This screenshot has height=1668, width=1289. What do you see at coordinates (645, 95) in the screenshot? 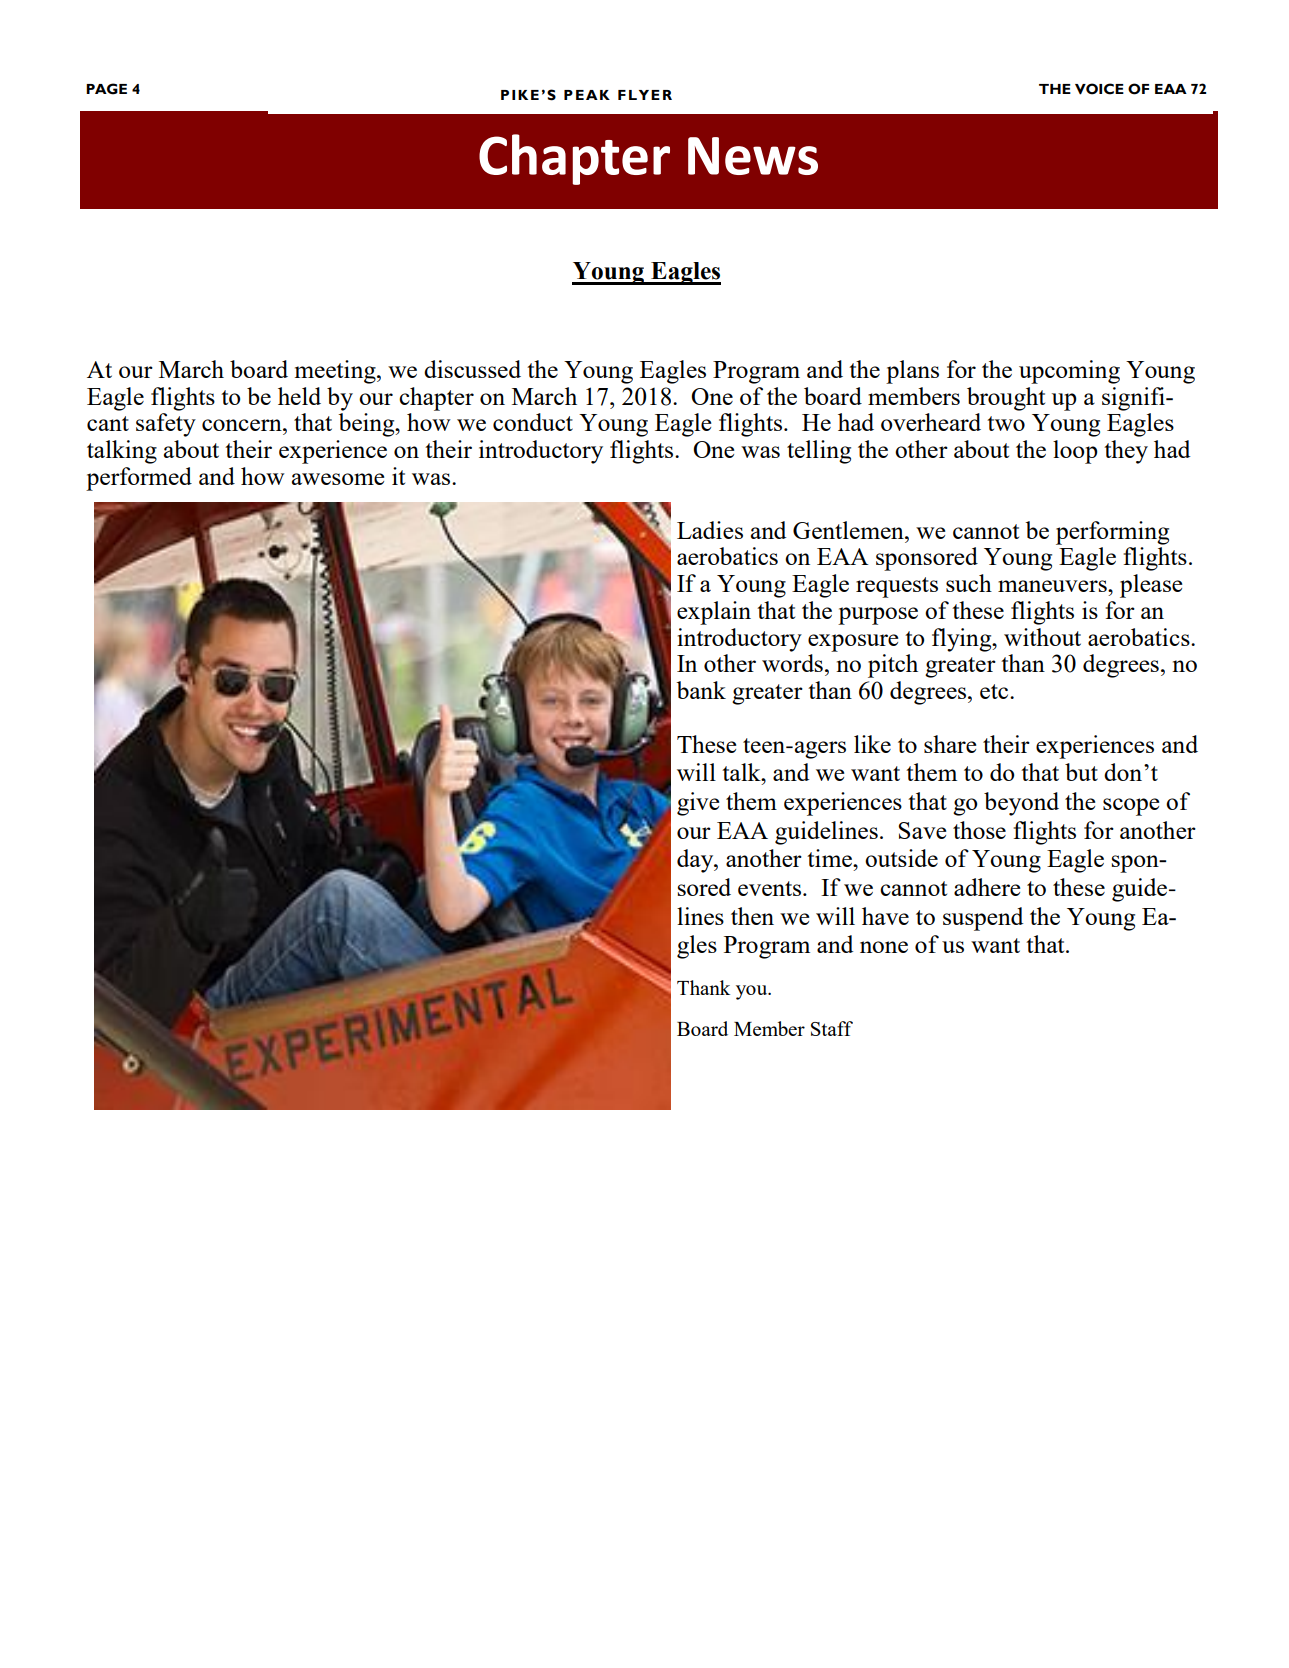
I see `FLYER` at bounding box center [645, 95].
